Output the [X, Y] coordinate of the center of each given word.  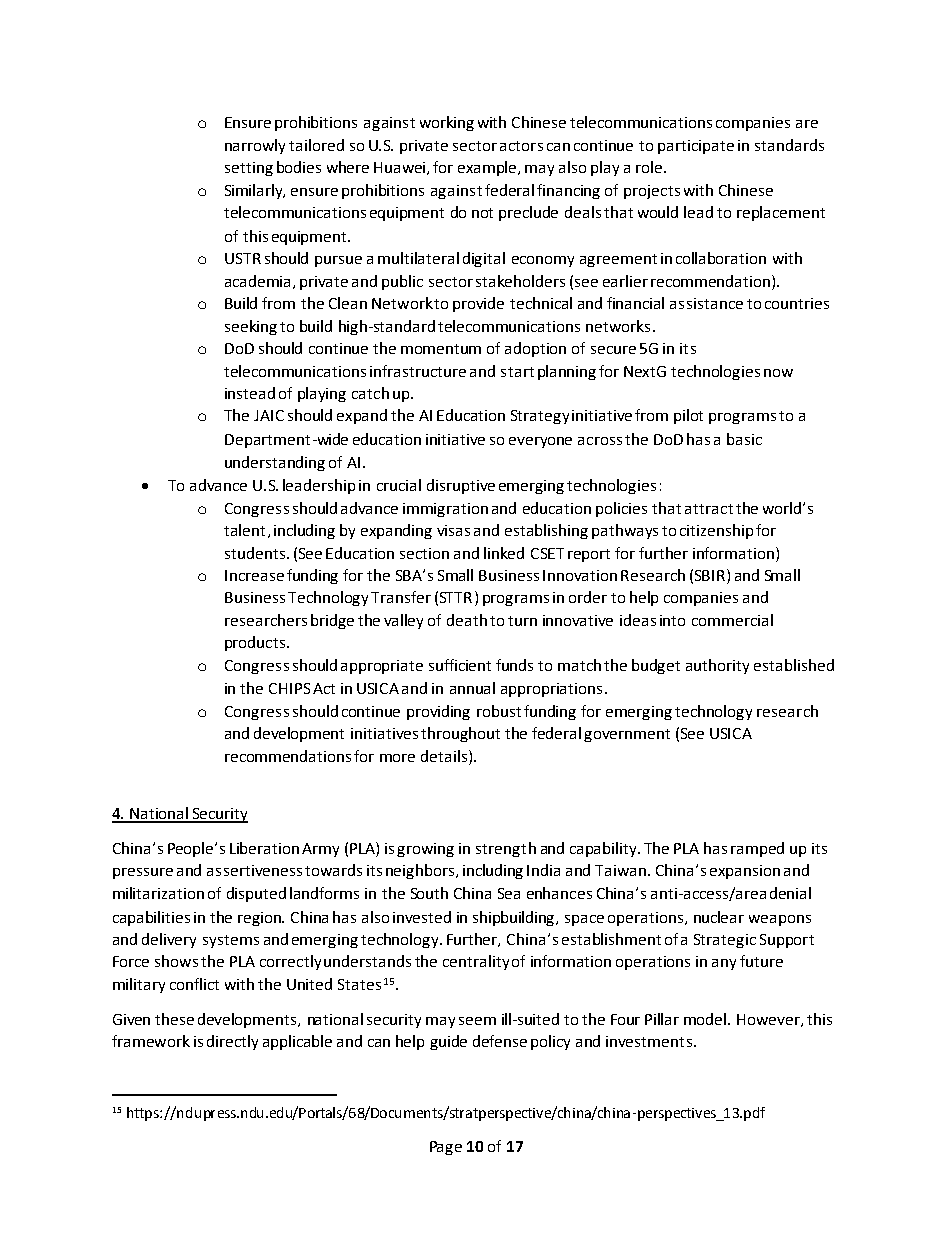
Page [446, 1148]
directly [232, 1042]
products [256, 643]
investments [649, 1041]
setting [249, 169]
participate [696, 147]
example [488, 168]
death [467, 620]
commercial [732, 620]
